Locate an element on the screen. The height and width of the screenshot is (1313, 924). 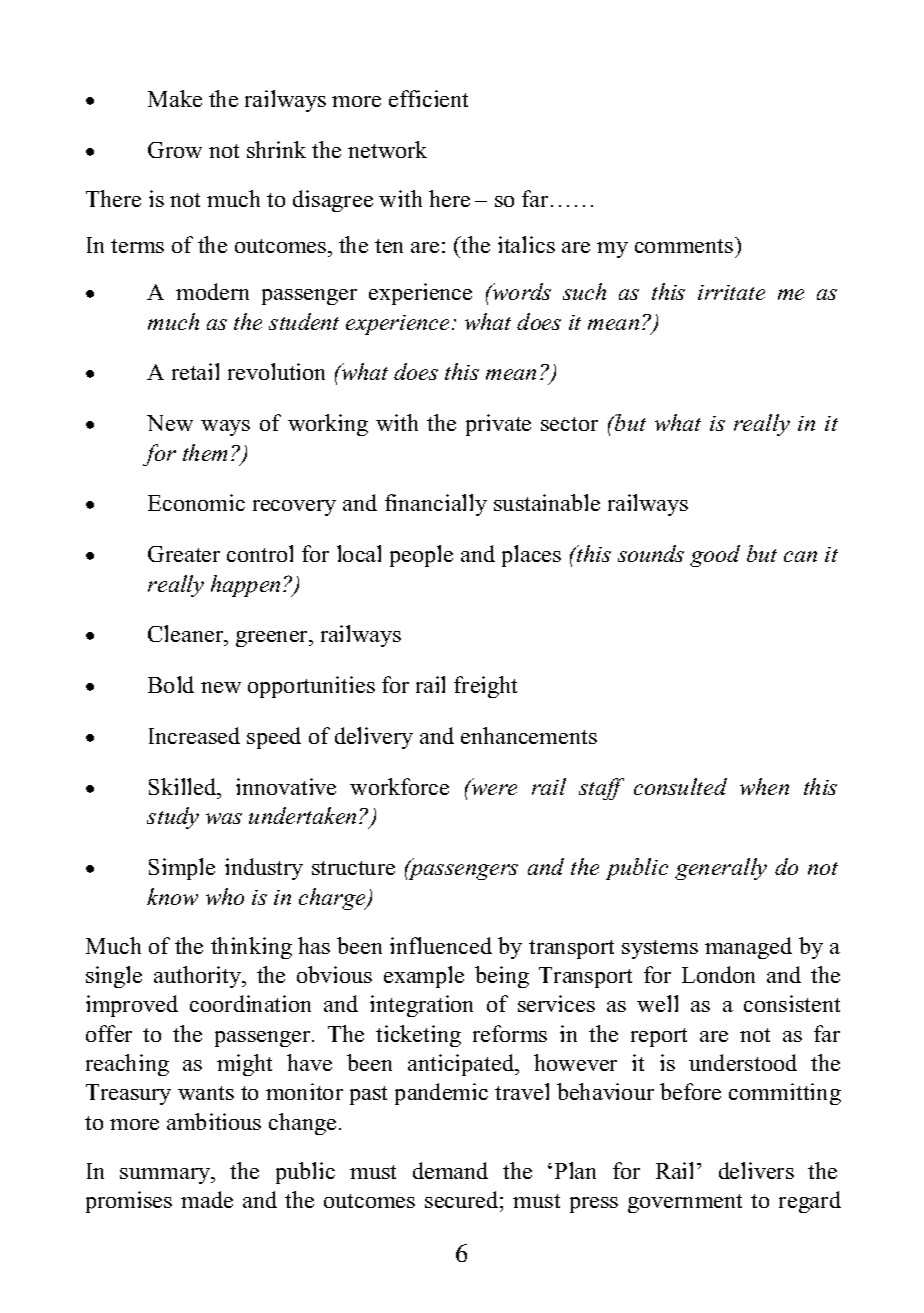
efficient is located at coordinates (428, 98).
